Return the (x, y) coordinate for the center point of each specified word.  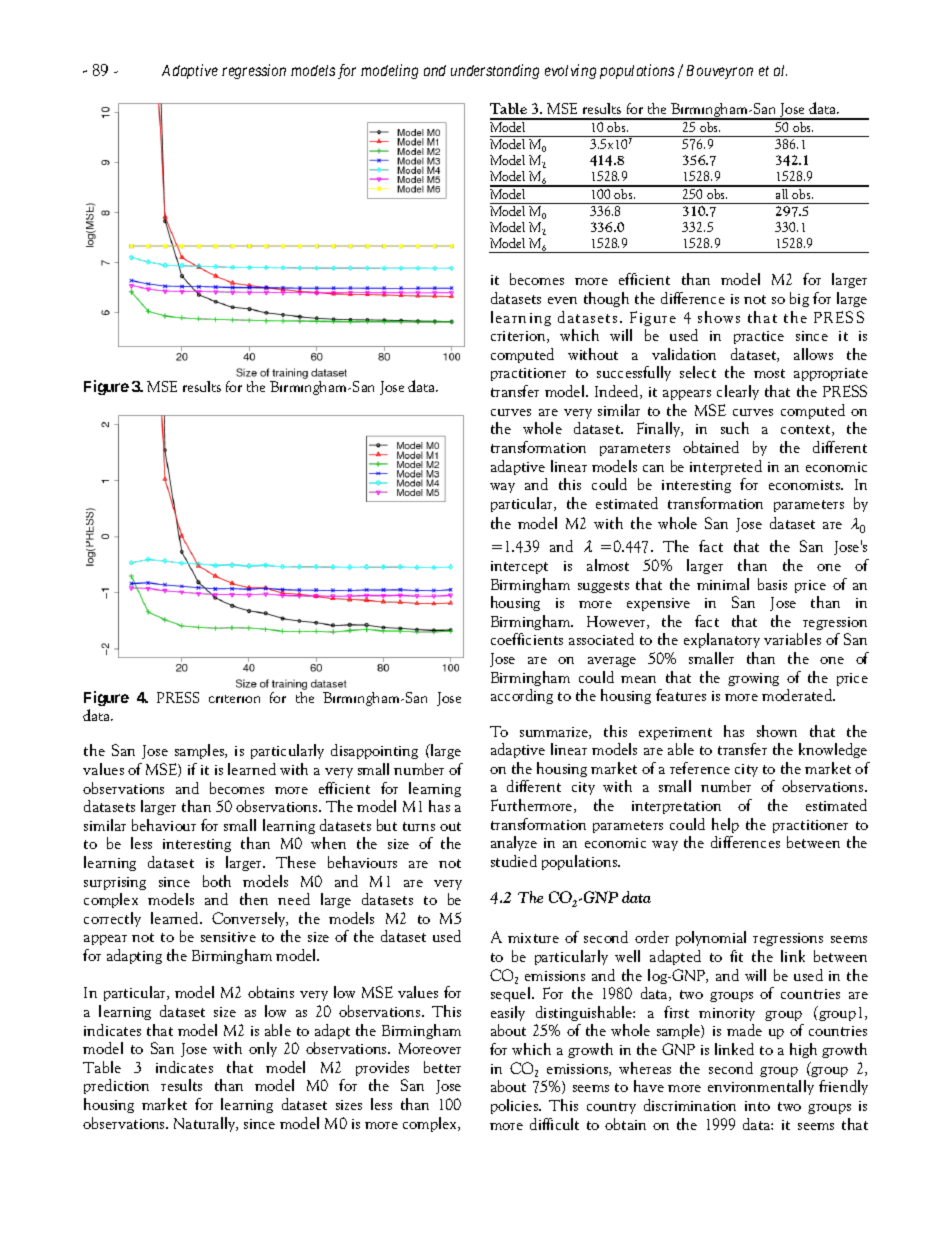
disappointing (374, 751)
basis (772, 584)
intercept (519, 567)
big (799, 299)
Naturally (206, 1124)
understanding (495, 71)
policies (515, 1106)
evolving (570, 71)
